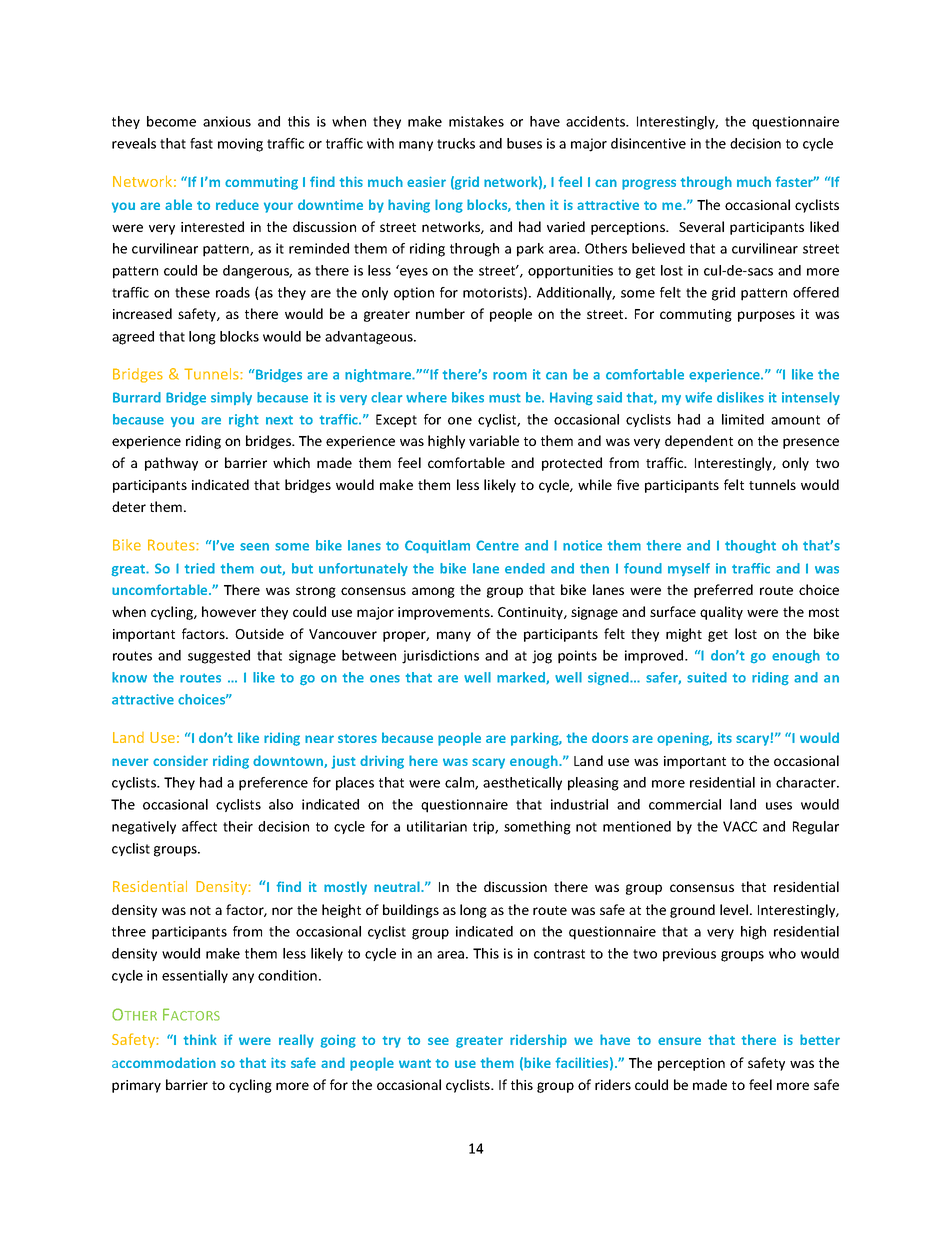  I want to click on affect, so click(199, 826).
